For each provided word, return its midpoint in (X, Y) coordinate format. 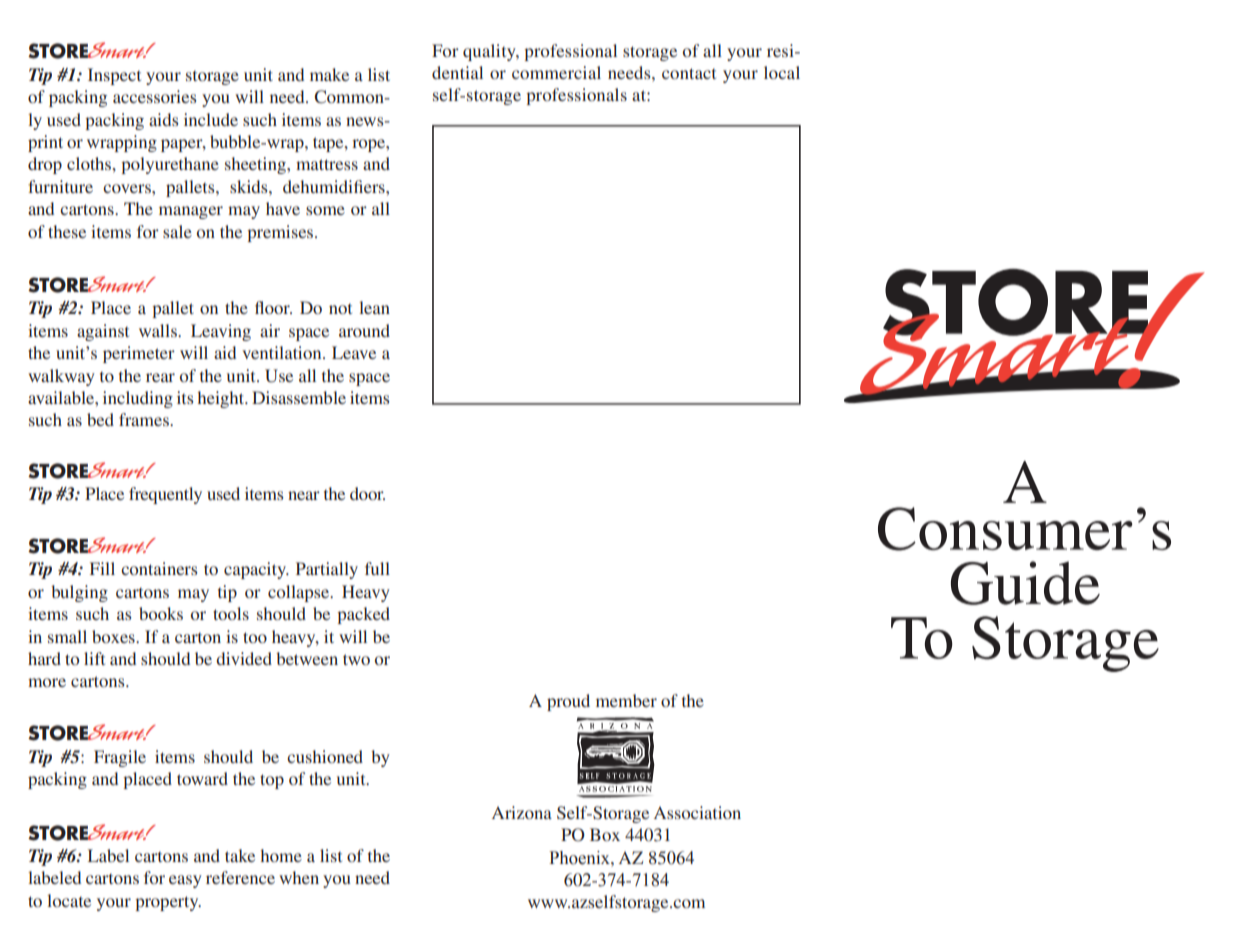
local (782, 72)
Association (697, 812)
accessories (155, 96)
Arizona (522, 812)
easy (185, 881)
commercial (556, 72)
